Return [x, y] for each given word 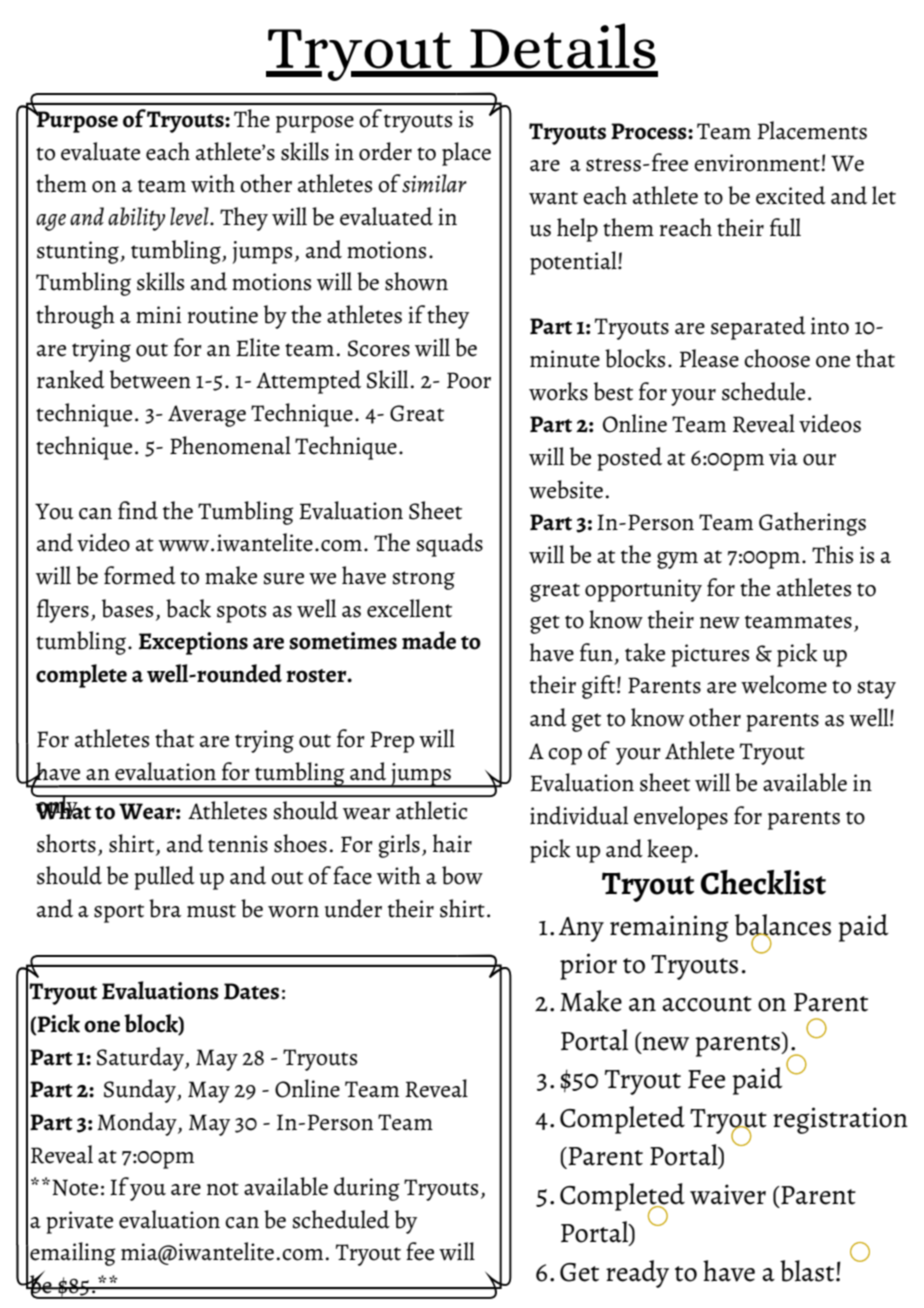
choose [777, 358]
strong [423, 580]
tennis [238, 844]
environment [758, 163]
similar [434, 183]
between [150, 379]
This [832, 554]
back [188, 608]
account [707, 1004]
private [79, 1222]
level [190, 216]
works [558, 391]
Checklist [763, 882]
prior [588, 966]
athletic [431, 810]
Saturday [141, 1059]
